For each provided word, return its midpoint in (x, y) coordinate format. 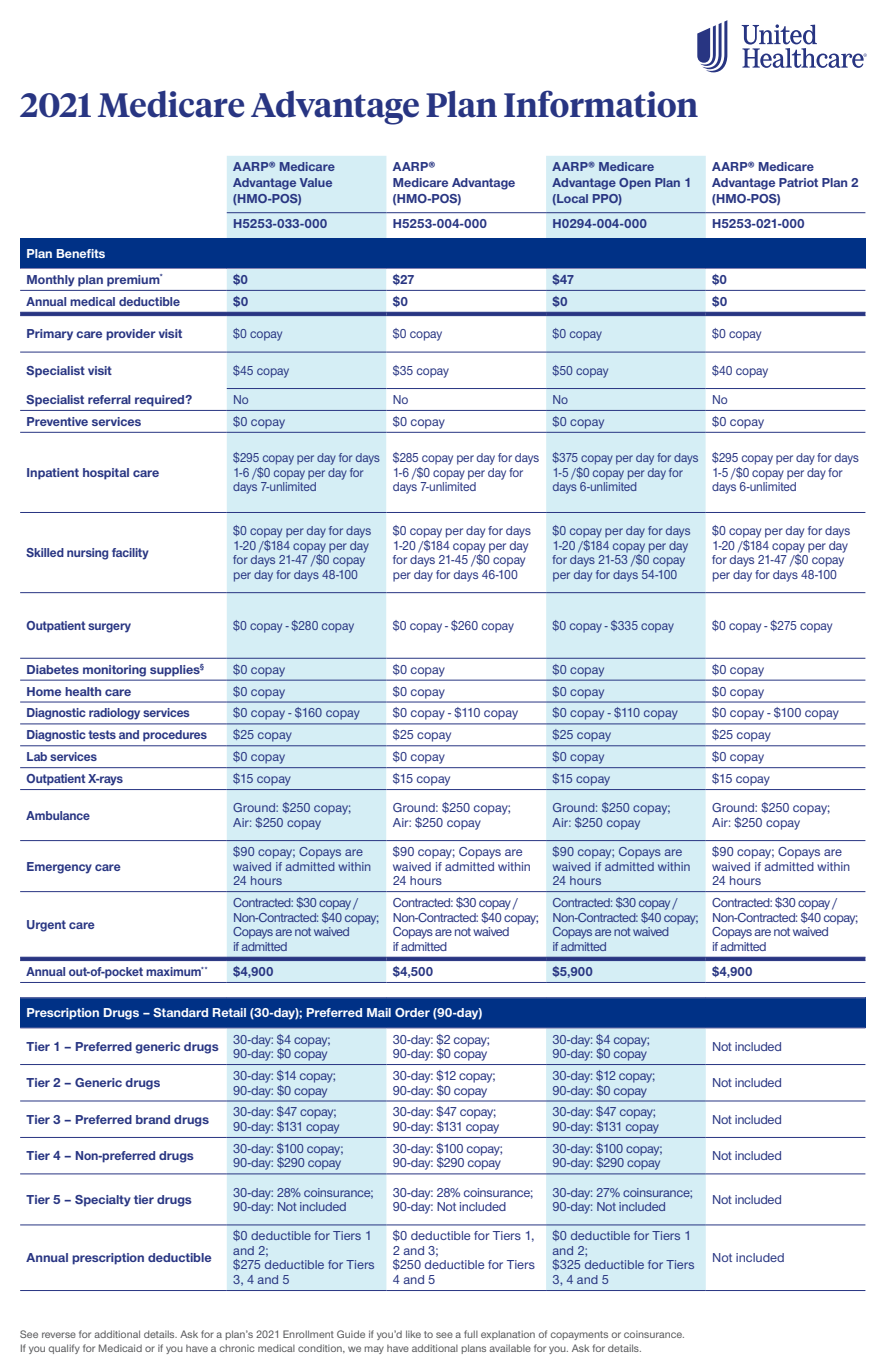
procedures (175, 736)
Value (316, 182)
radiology (114, 714)
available (510, 1348)
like (413, 1334)
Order (412, 1012)
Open (635, 184)
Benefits (81, 253)
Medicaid (120, 1348)
